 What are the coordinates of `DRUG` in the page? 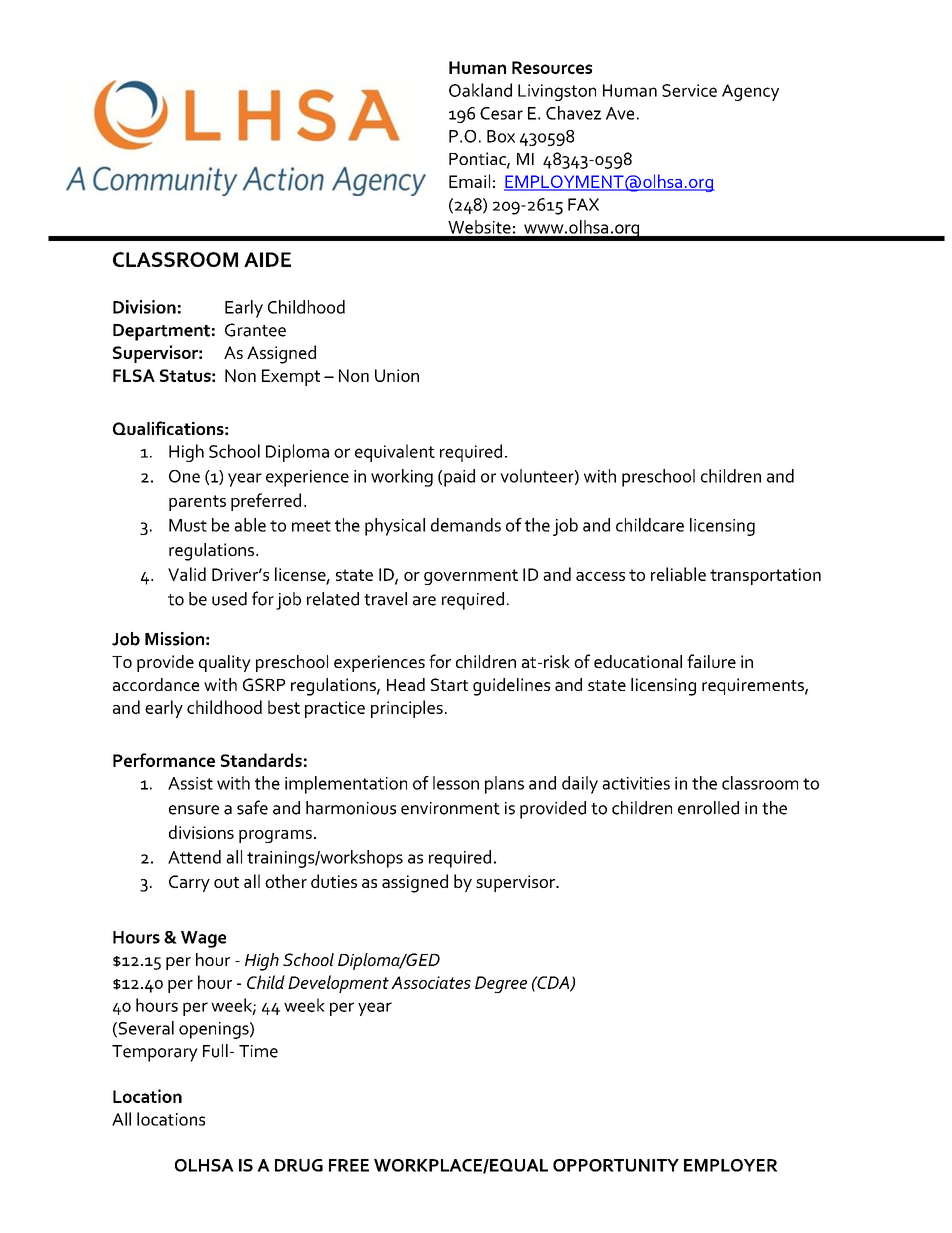 It's located at (299, 1165).
